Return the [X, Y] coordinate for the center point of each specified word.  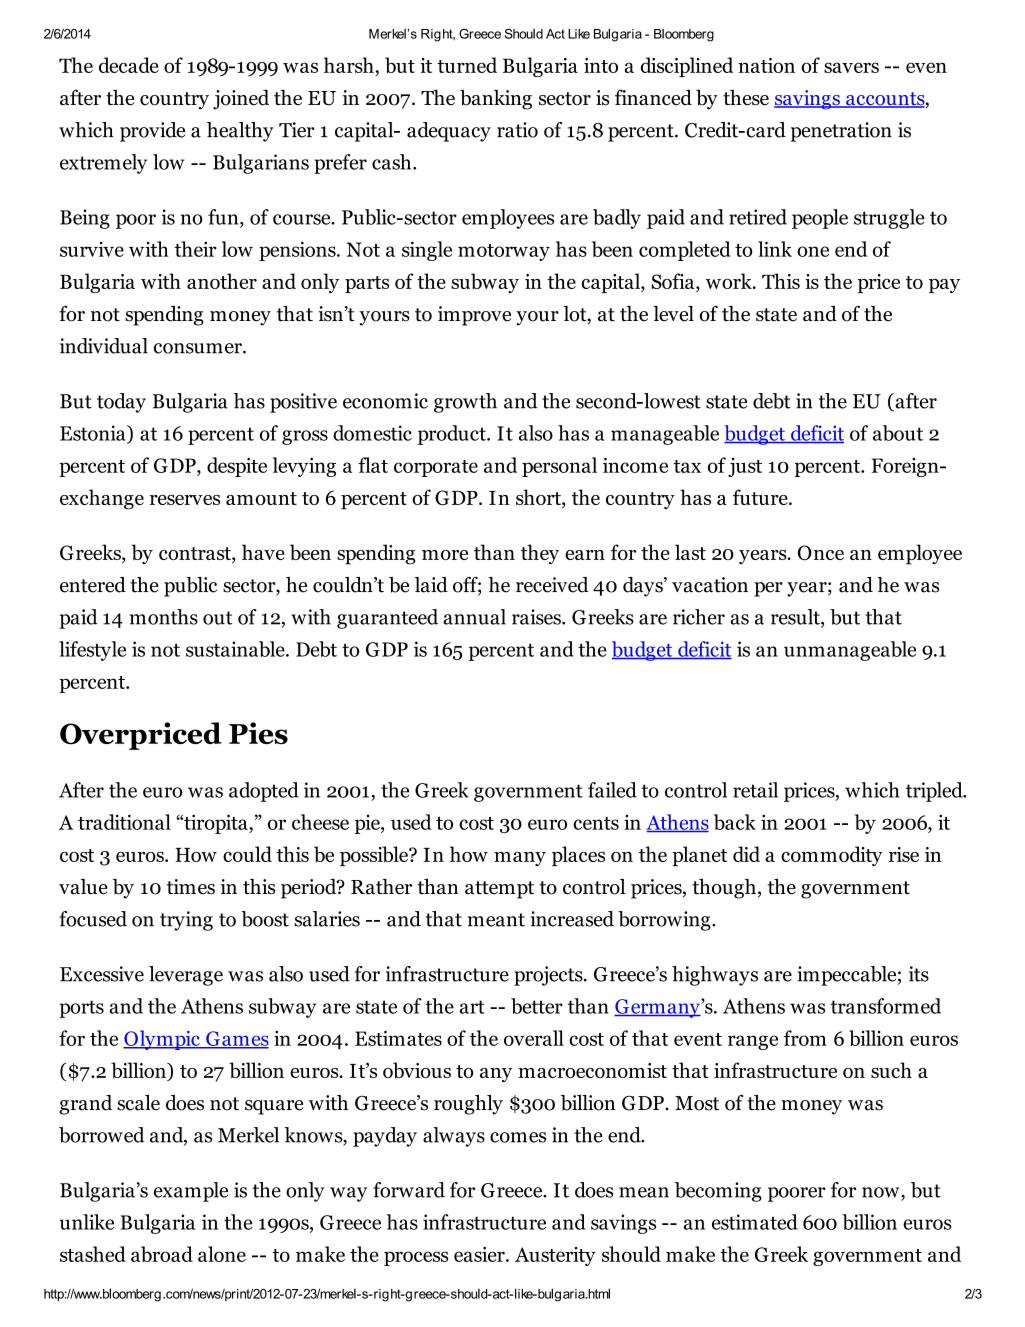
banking [496, 99]
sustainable [236, 649]
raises [537, 617]
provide [152, 132]
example [191, 1192]
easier [480, 1254]
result [796, 618]
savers [851, 67]
